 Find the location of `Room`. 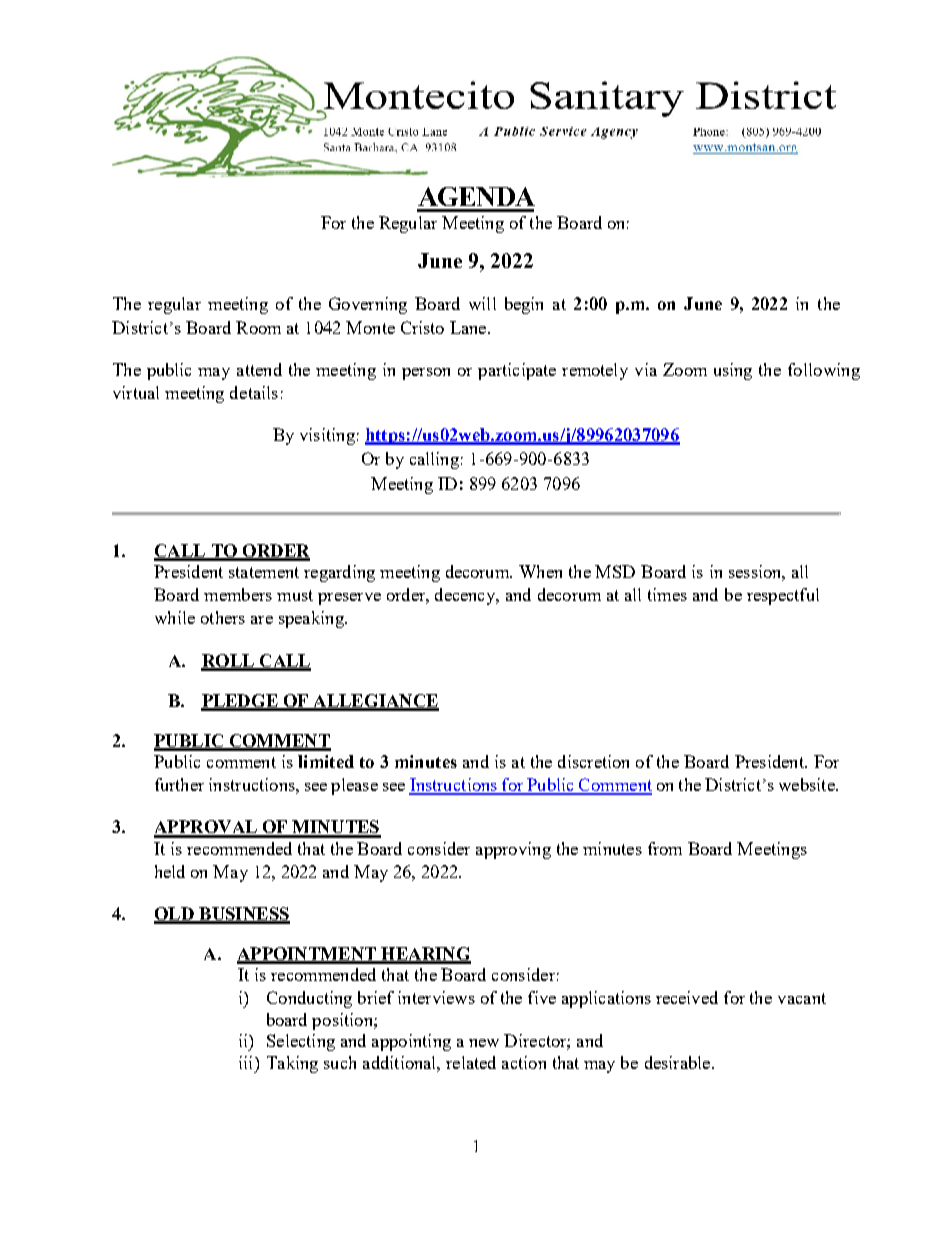

Room is located at coordinates (258, 327).
